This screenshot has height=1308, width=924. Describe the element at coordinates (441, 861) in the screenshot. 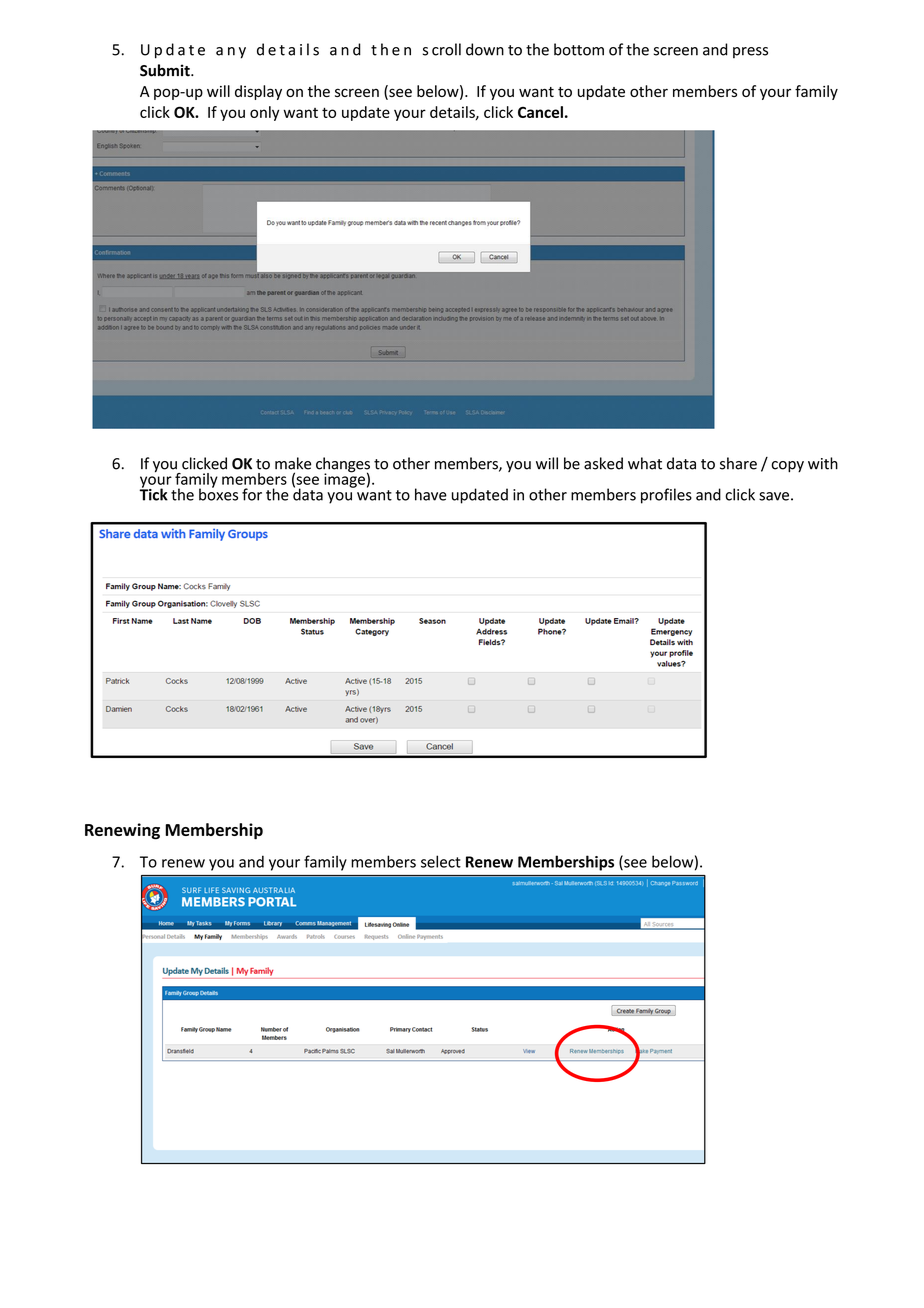

I see `select` at that location.
